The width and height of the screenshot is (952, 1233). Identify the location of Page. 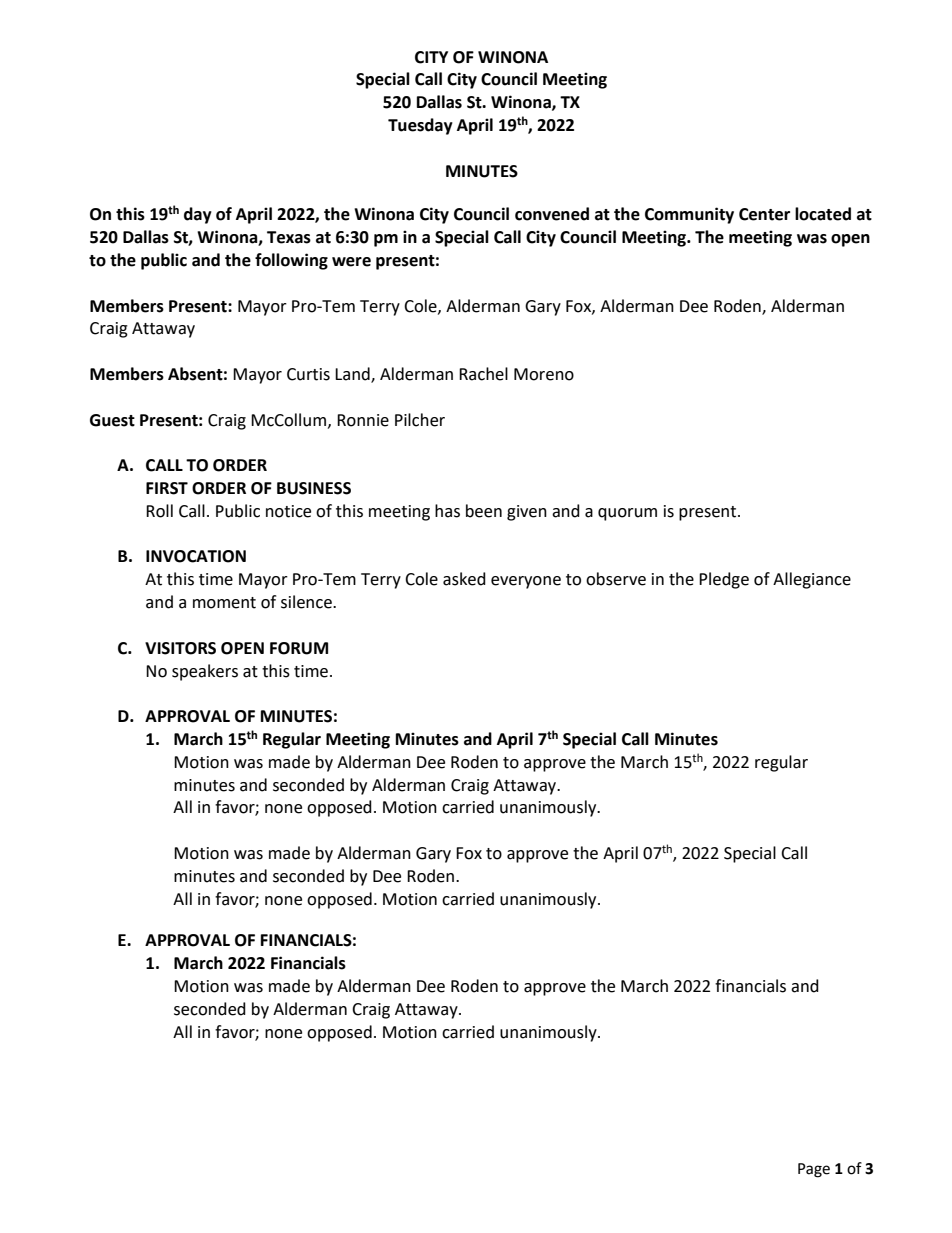
(814, 1170).
